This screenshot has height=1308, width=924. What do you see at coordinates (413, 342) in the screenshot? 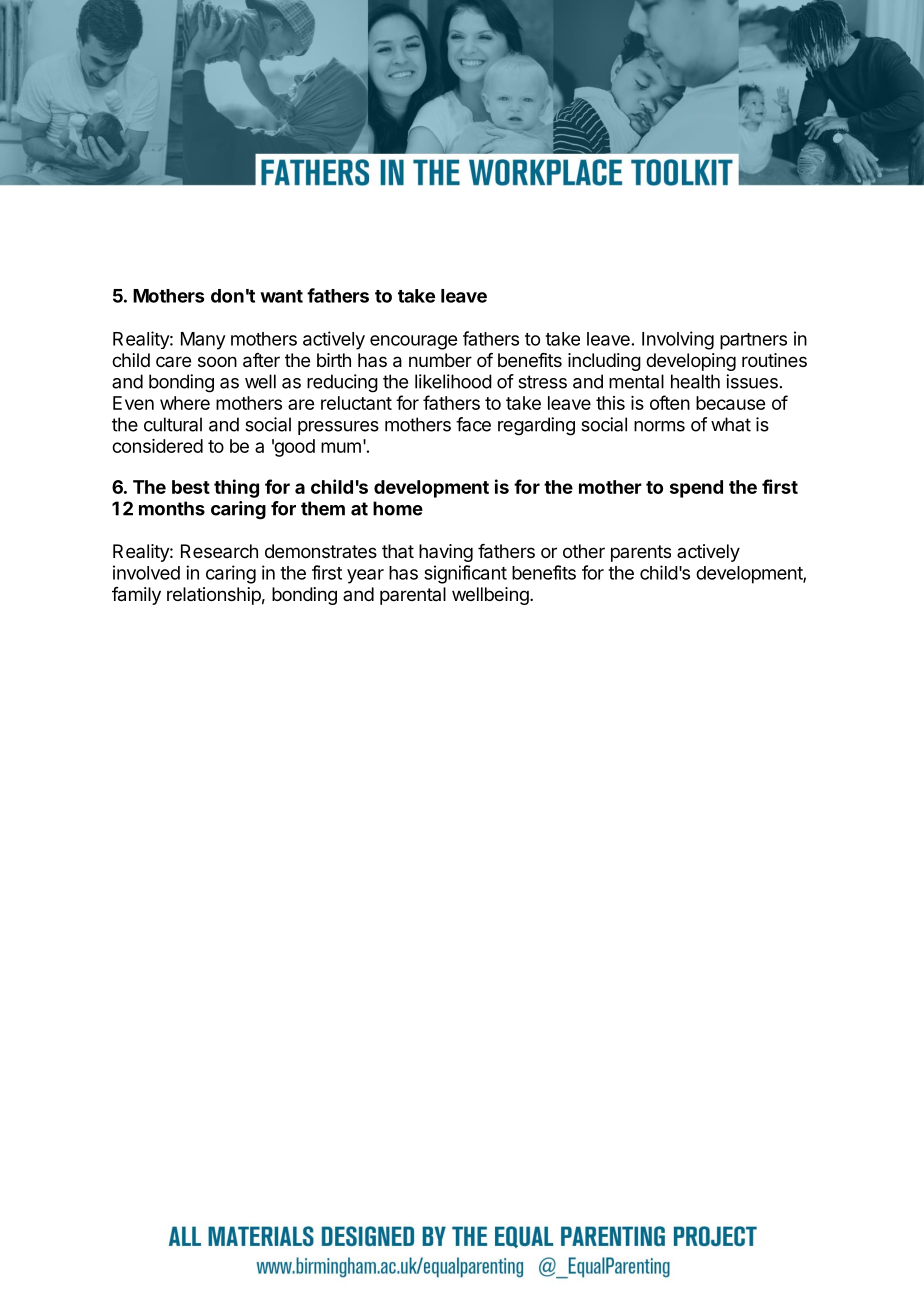
I see `encourage` at bounding box center [413, 342].
